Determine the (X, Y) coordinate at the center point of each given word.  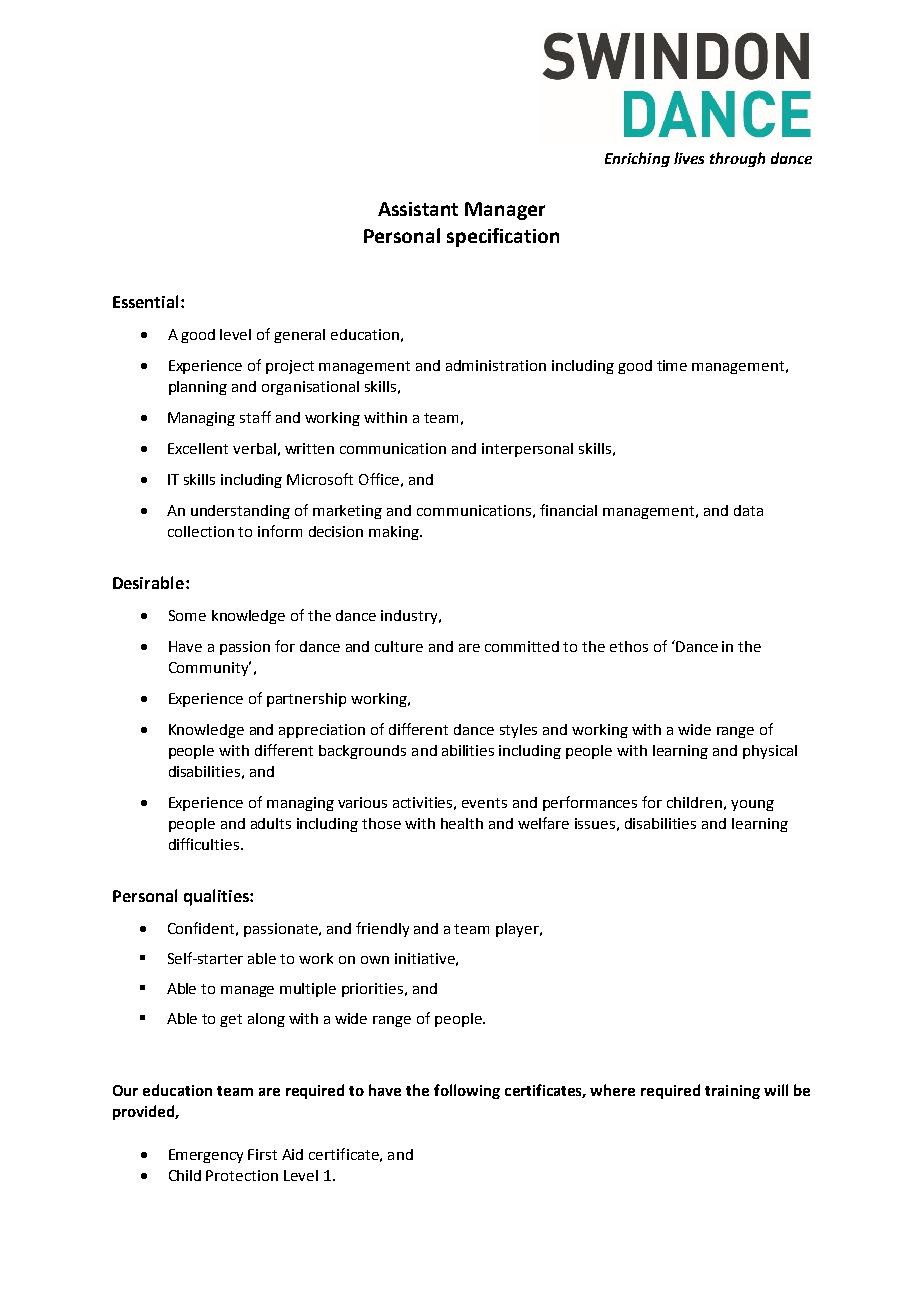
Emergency (206, 1156)
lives (689, 158)
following (467, 1091)
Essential (145, 301)
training (732, 1092)
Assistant (418, 209)
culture (399, 646)
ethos (629, 646)
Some (187, 615)
